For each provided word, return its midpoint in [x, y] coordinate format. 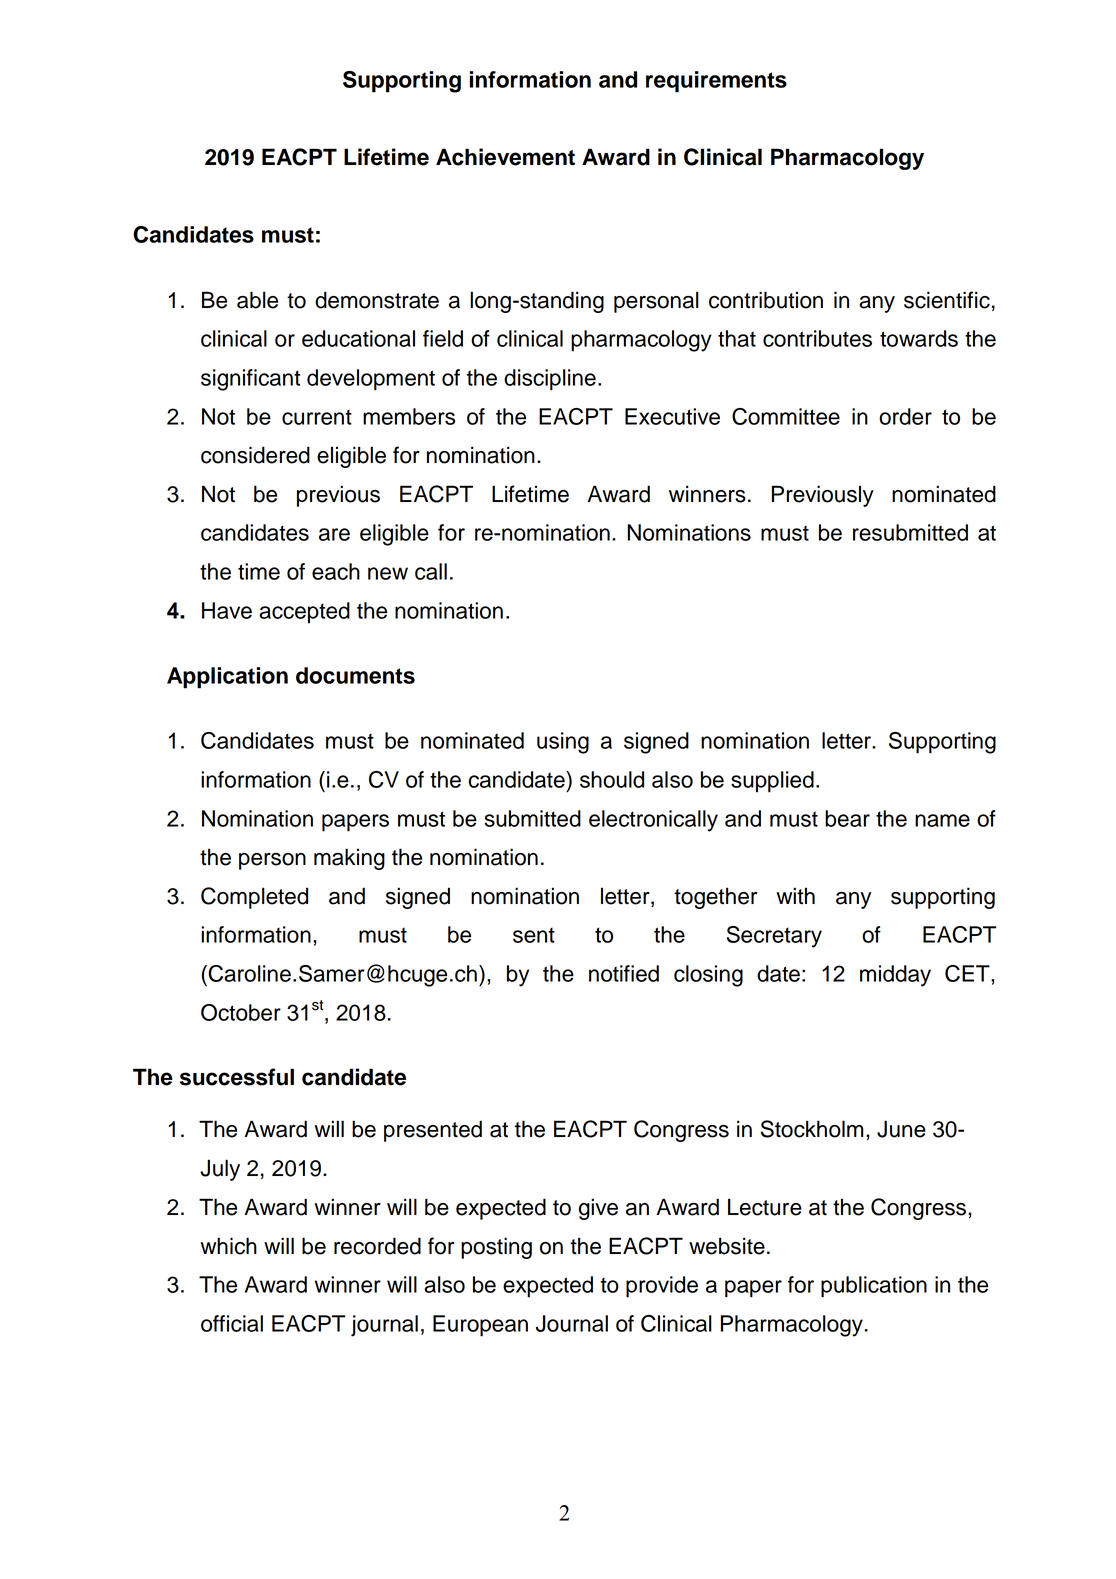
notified [624, 973]
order [905, 416]
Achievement [505, 157]
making [349, 859]
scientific [947, 300]
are [334, 534]
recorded [377, 1246]
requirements [716, 82]
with [795, 895]
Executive [672, 416]
